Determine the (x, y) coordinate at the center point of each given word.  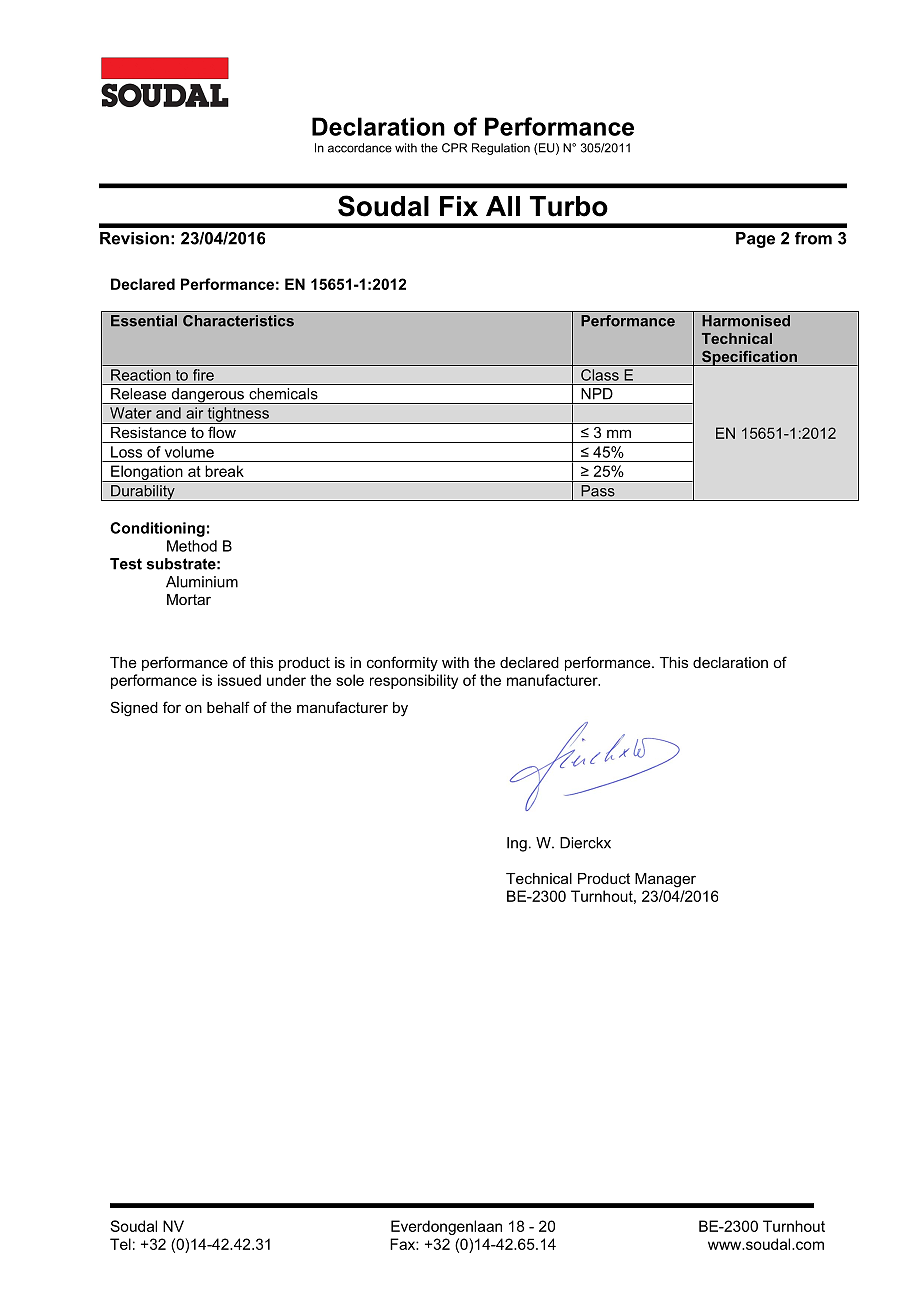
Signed (134, 709)
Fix (459, 206)
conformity (402, 664)
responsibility (414, 681)
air (194, 413)
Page (755, 240)
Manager (665, 880)
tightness (238, 415)
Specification (749, 358)
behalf (228, 707)
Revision (134, 238)
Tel (120, 1244)
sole (350, 680)
